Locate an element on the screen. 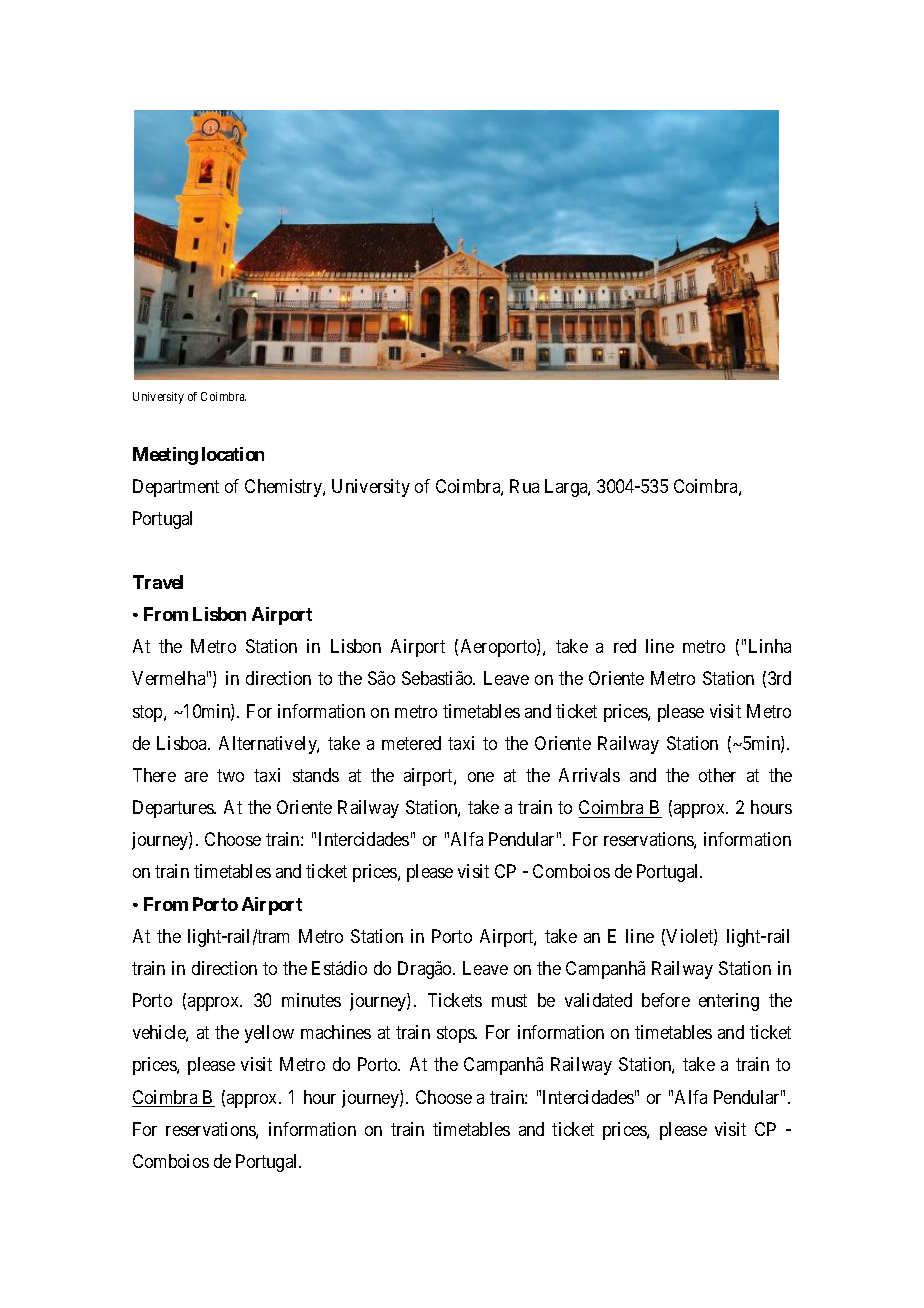 This screenshot has width=924, height=1308. location is located at coordinates (233, 454).
